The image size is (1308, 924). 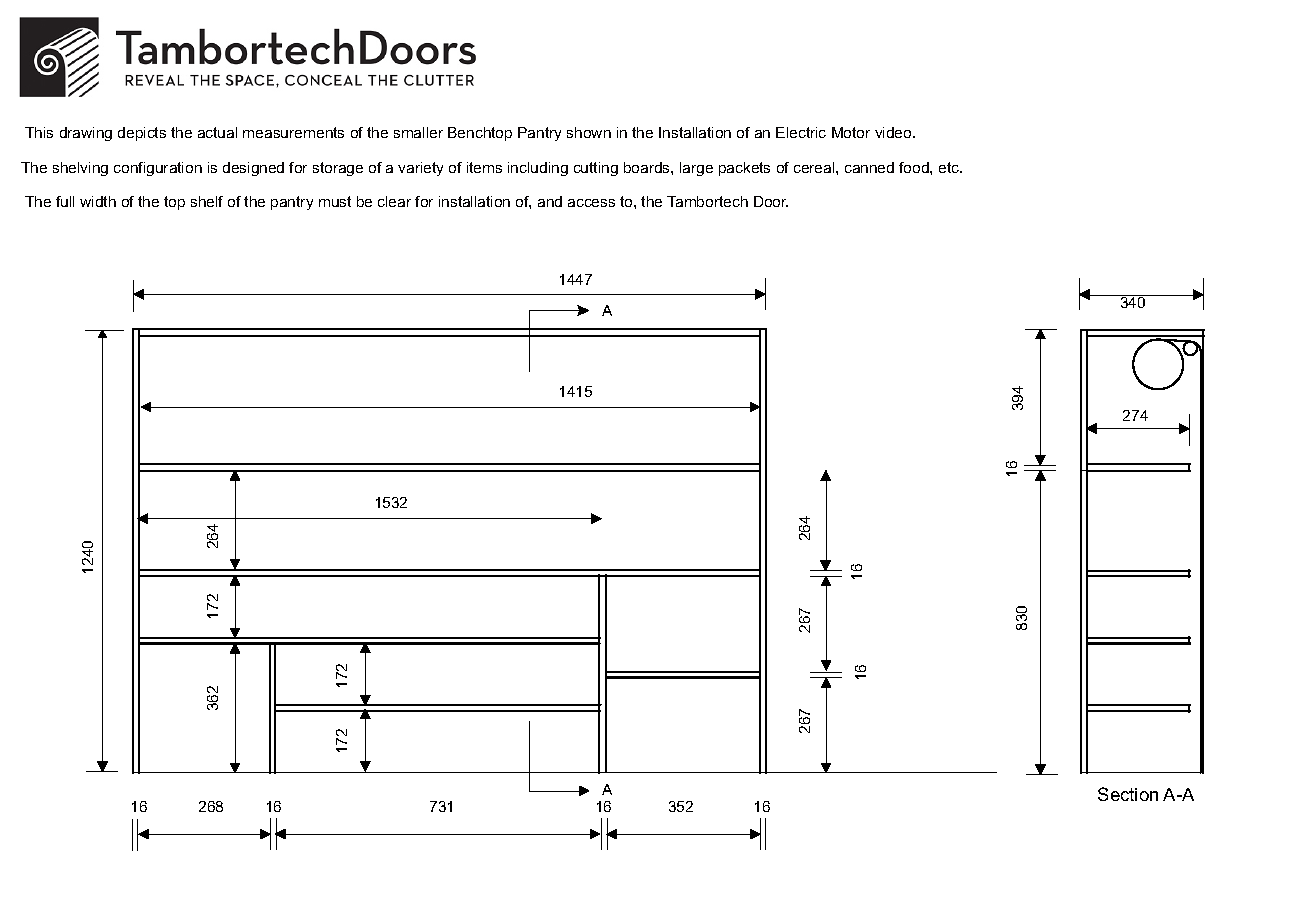 What do you see at coordinates (591, 203) in the document?
I see `access` at bounding box center [591, 203].
